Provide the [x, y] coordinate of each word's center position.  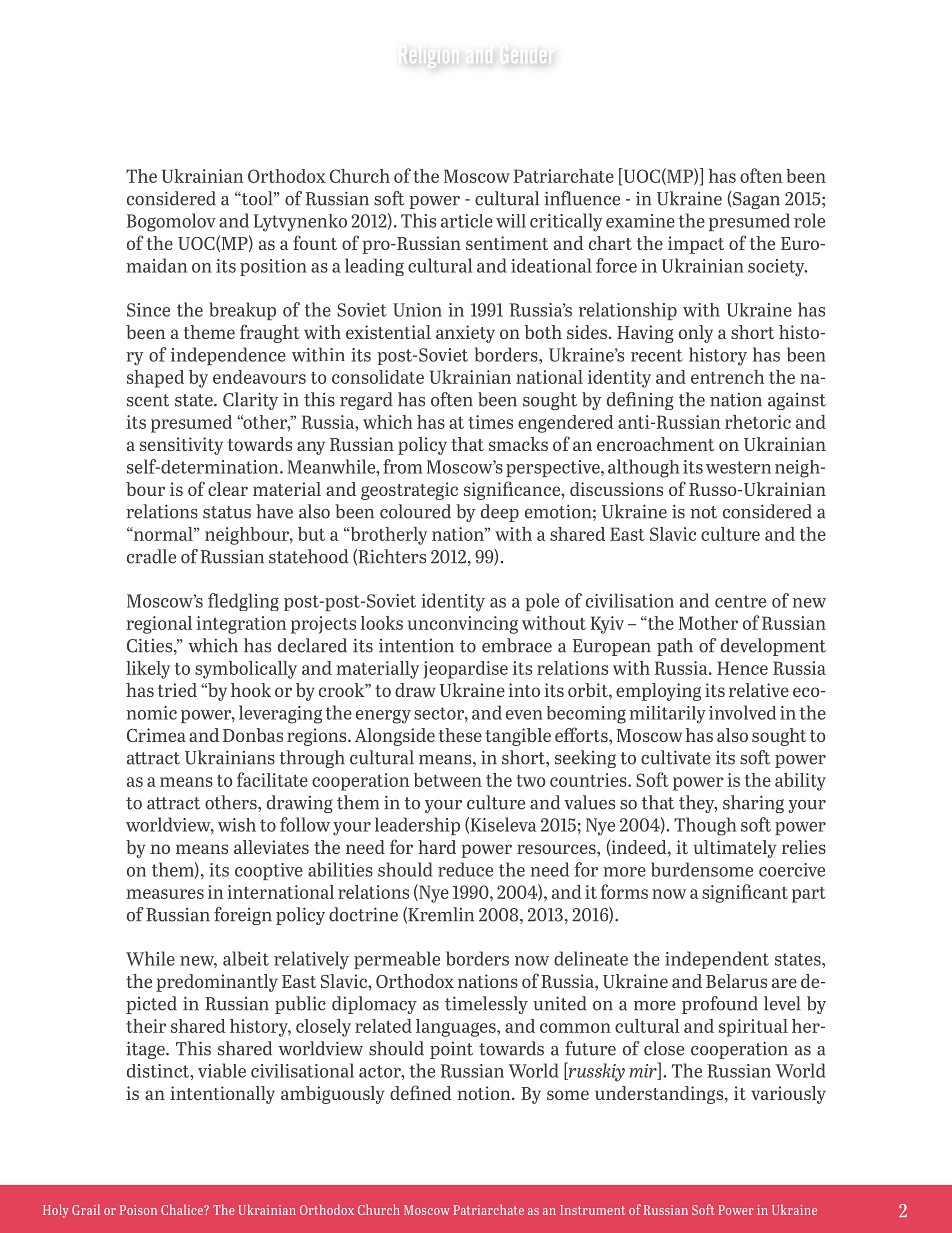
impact [696, 245]
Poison [138, 1210]
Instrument [592, 1210]
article [467, 221]
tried [177, 690]
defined [421, 1092]
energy [383, 716]
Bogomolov [171, 222]
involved [742, 712]
